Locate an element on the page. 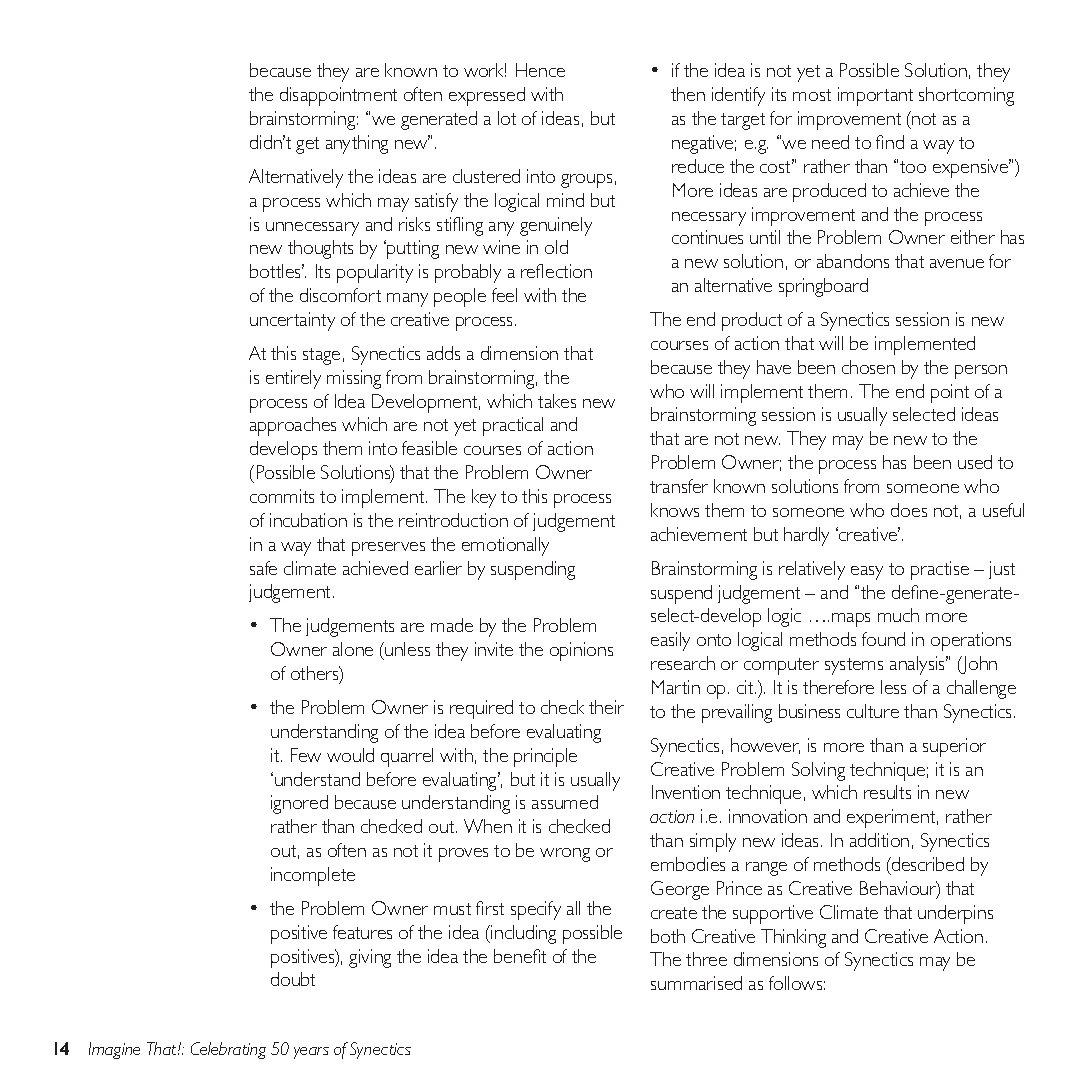 This image has width=1092, height=1092. feel is located at coordinates (504, 295).
